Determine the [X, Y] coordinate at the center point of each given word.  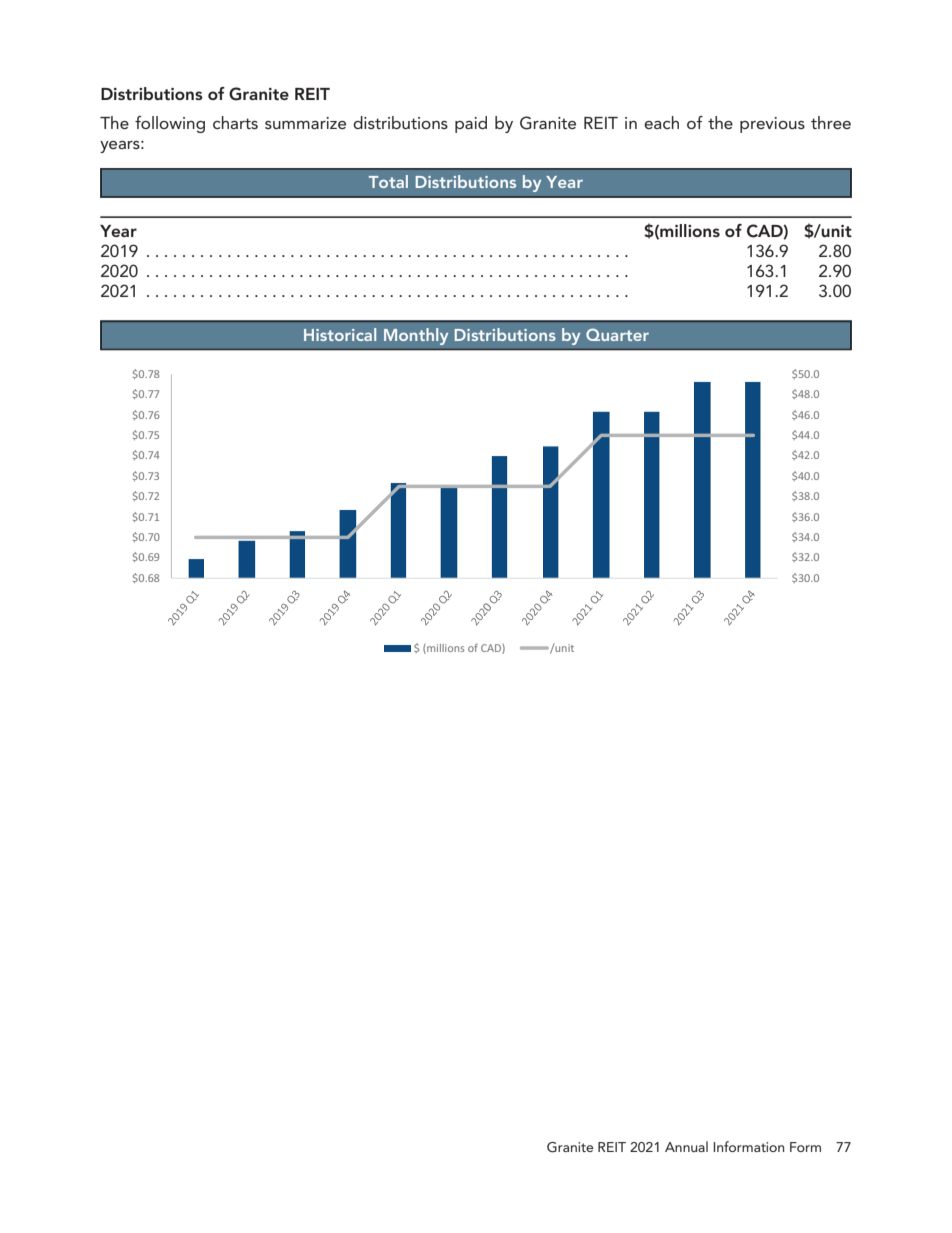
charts [235, 122]
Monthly [416, 336]
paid [471, 124]
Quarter [617, 334]
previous [772, 125]
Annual [686, 1146]
